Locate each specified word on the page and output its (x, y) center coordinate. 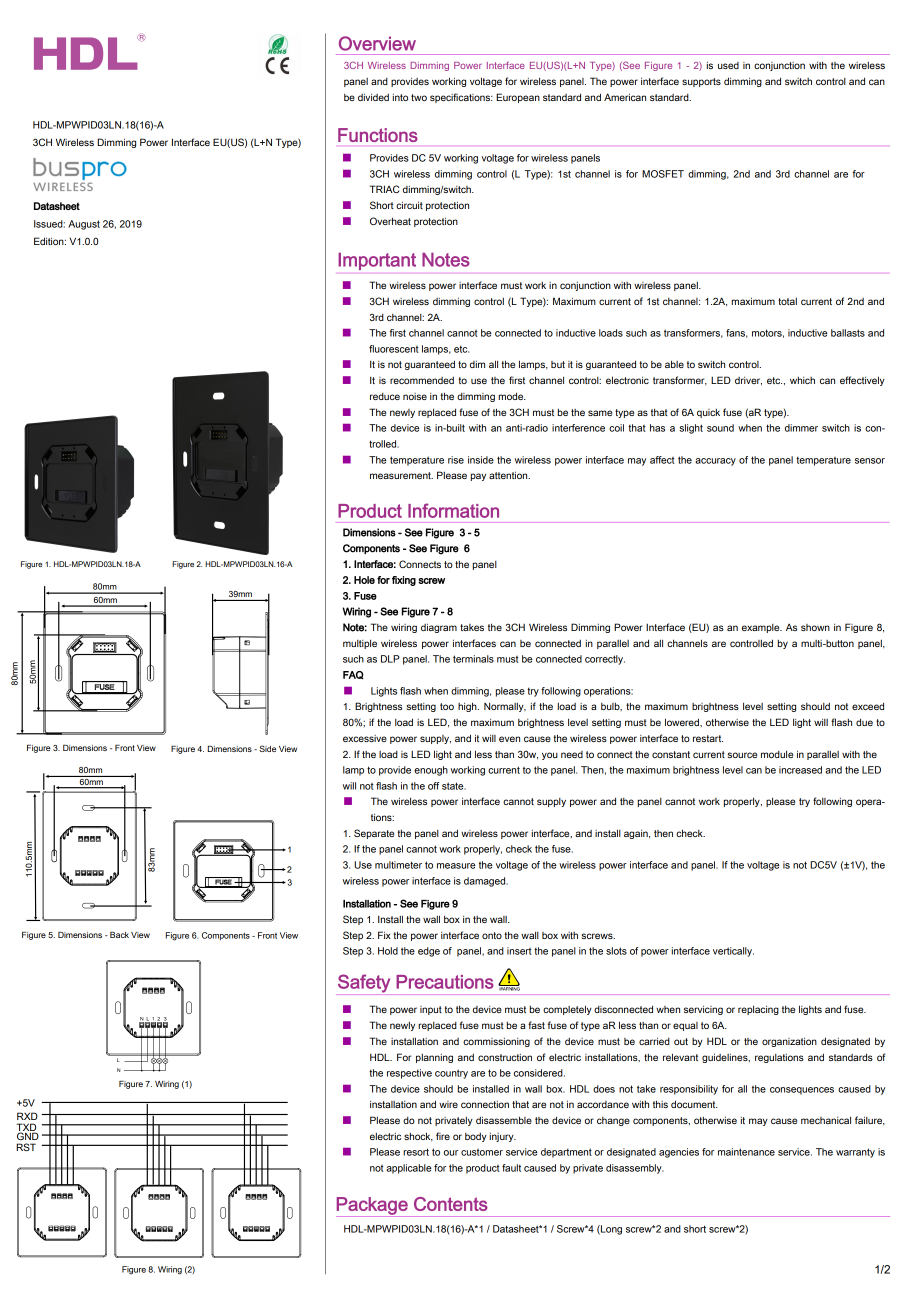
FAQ (353, 675)
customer (482, 1152)
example (762, 628)
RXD (27, 1116)
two (419, 97)
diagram (439, 628)
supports (701, 82)
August (84, 225)
